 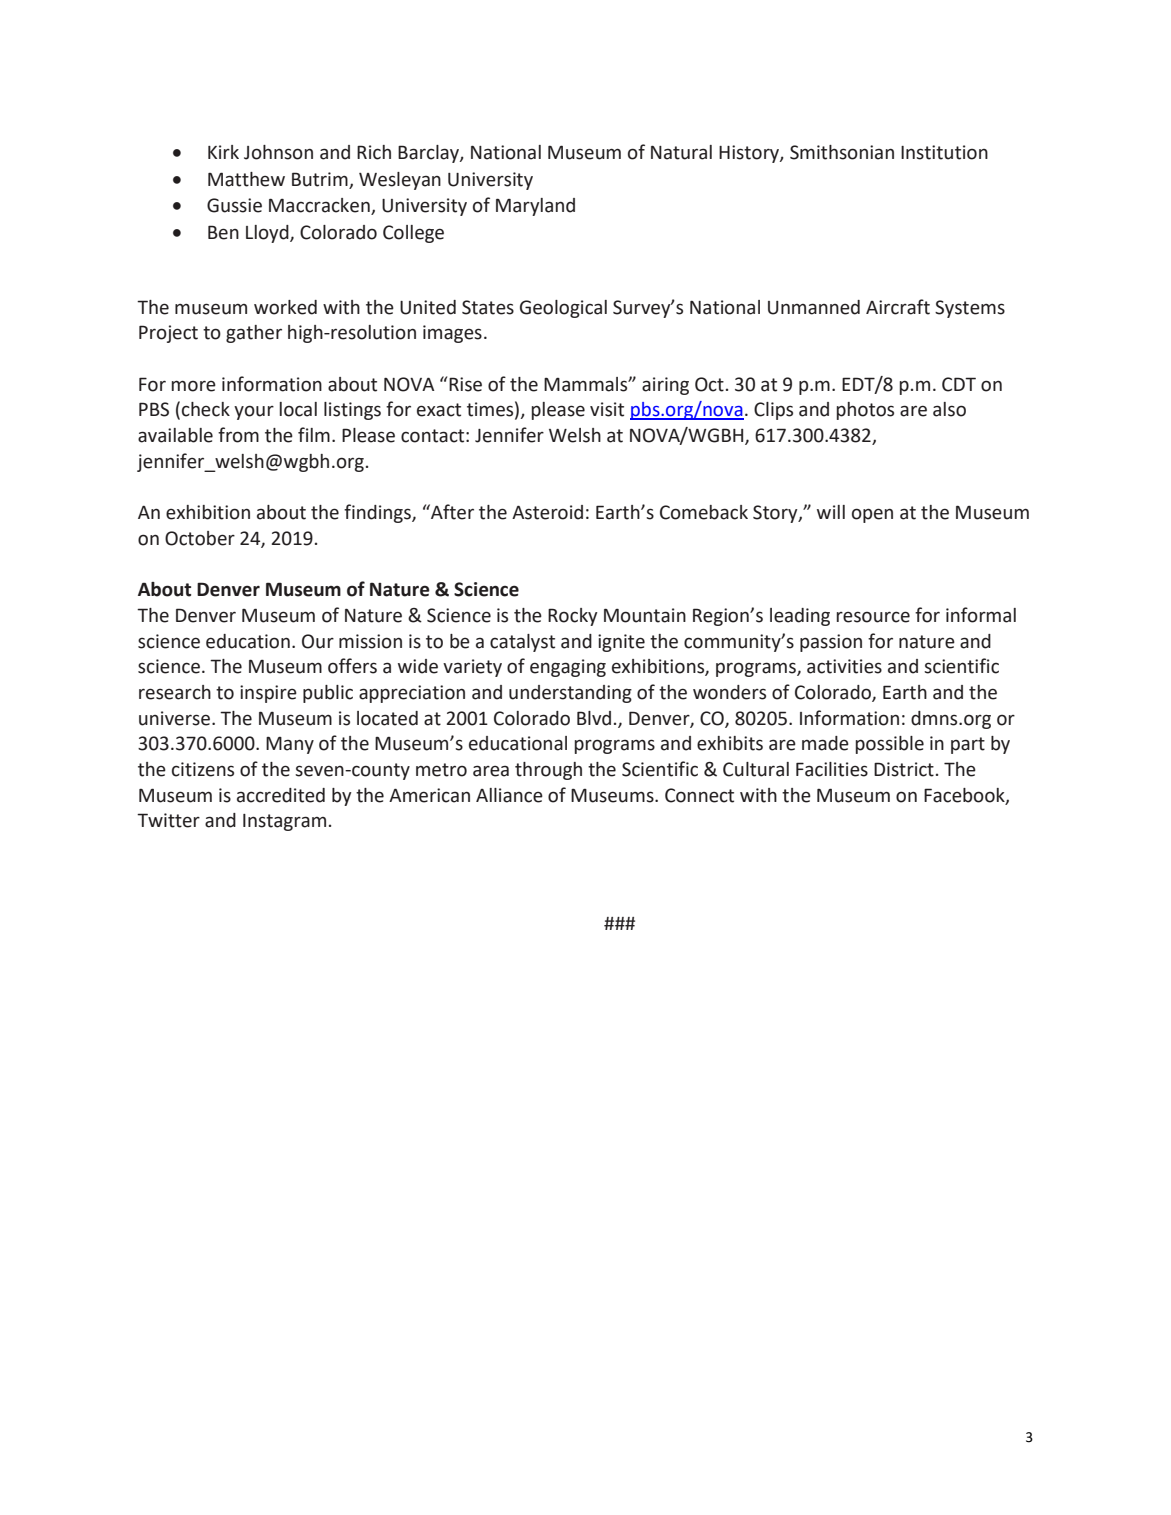 What do you see at coordinates (509, 795) in the page?
I see `Alliance` at bounding box center [509, 795].
